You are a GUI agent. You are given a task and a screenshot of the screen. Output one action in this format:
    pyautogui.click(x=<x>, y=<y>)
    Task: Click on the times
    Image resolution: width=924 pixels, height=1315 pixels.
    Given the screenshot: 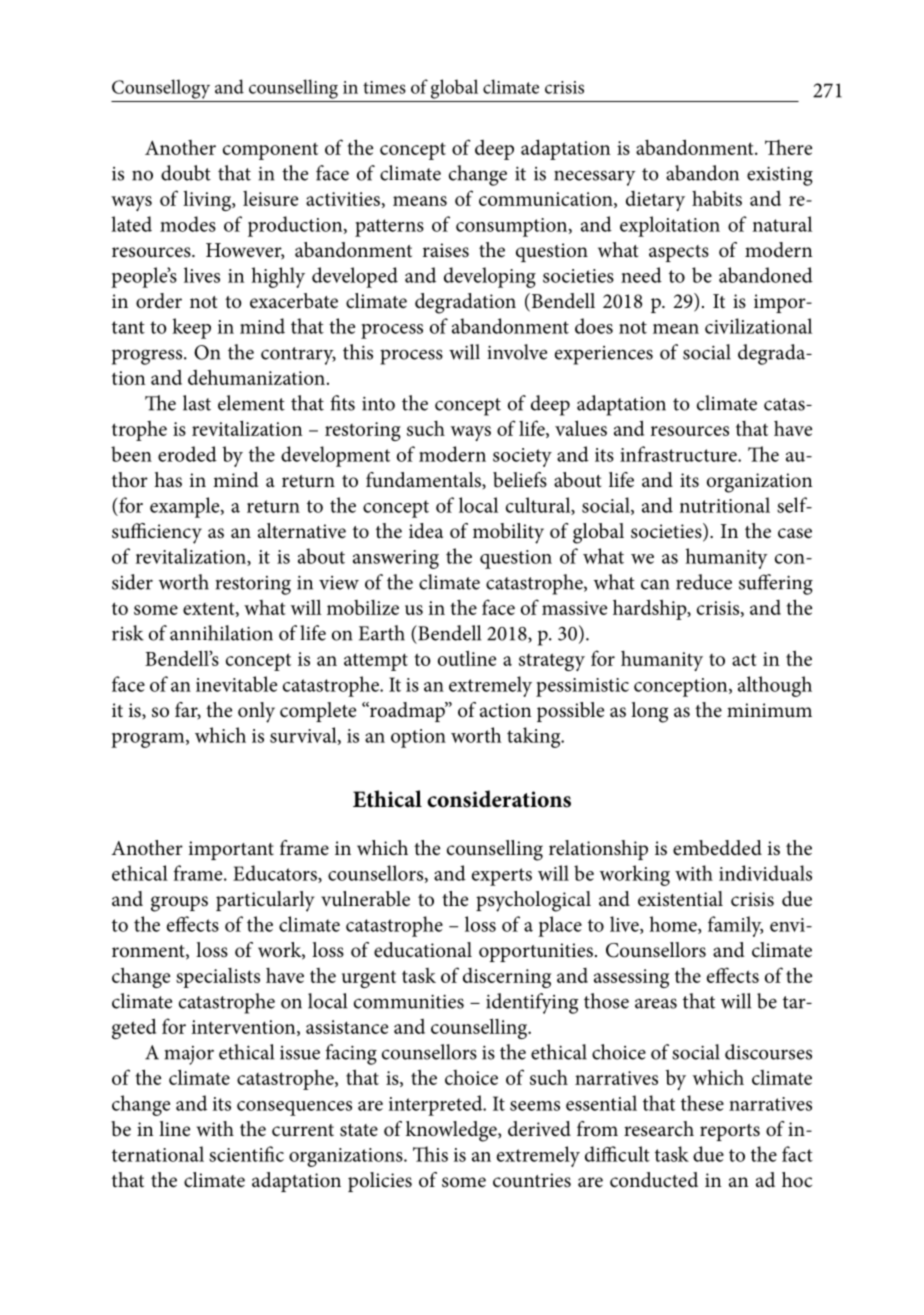 What is the action you would take?
    pyautogui.click(x=384, y=87)
